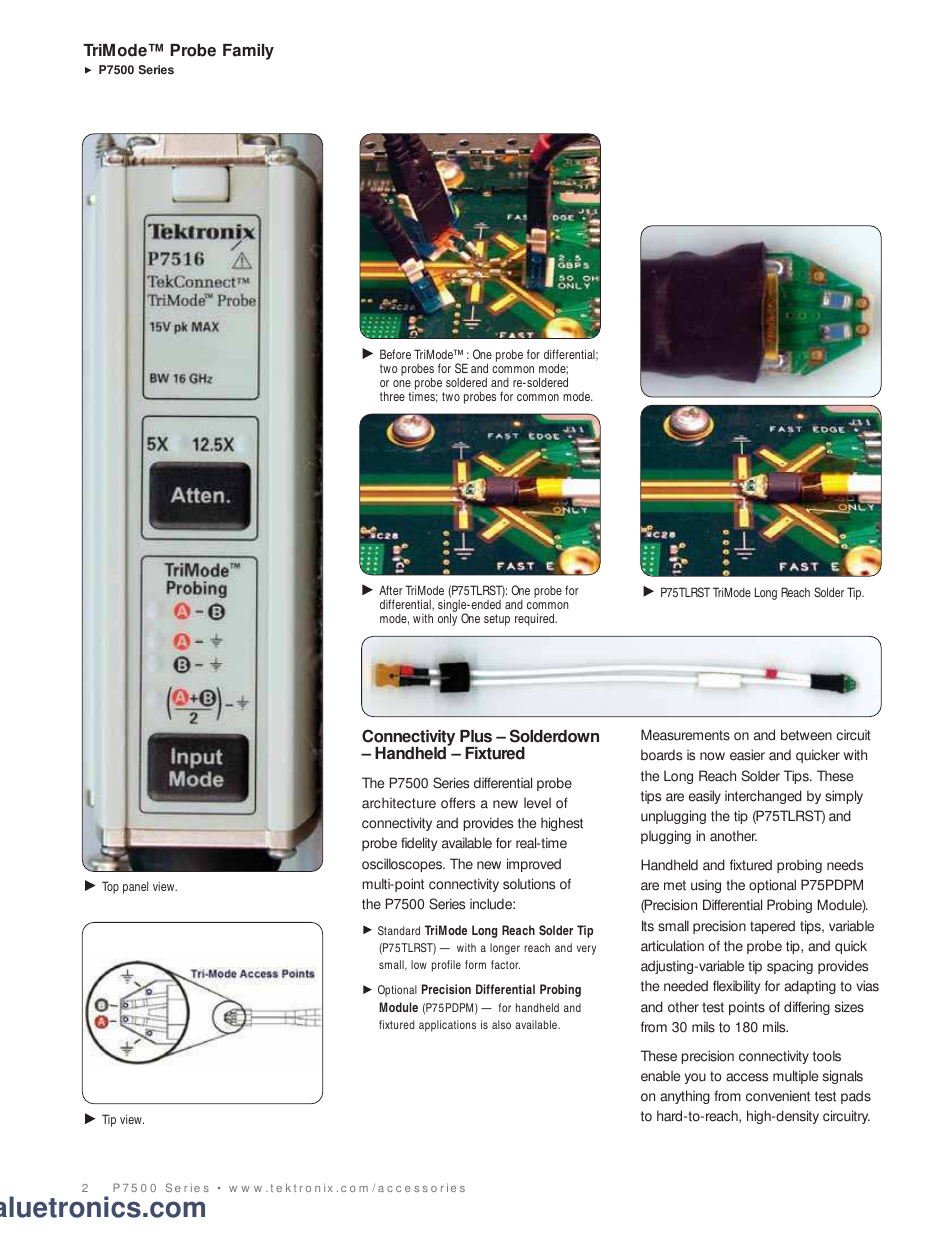  Describe the element at coordinates (399, 803) in the screenshot. I see `architecture` at that location.
